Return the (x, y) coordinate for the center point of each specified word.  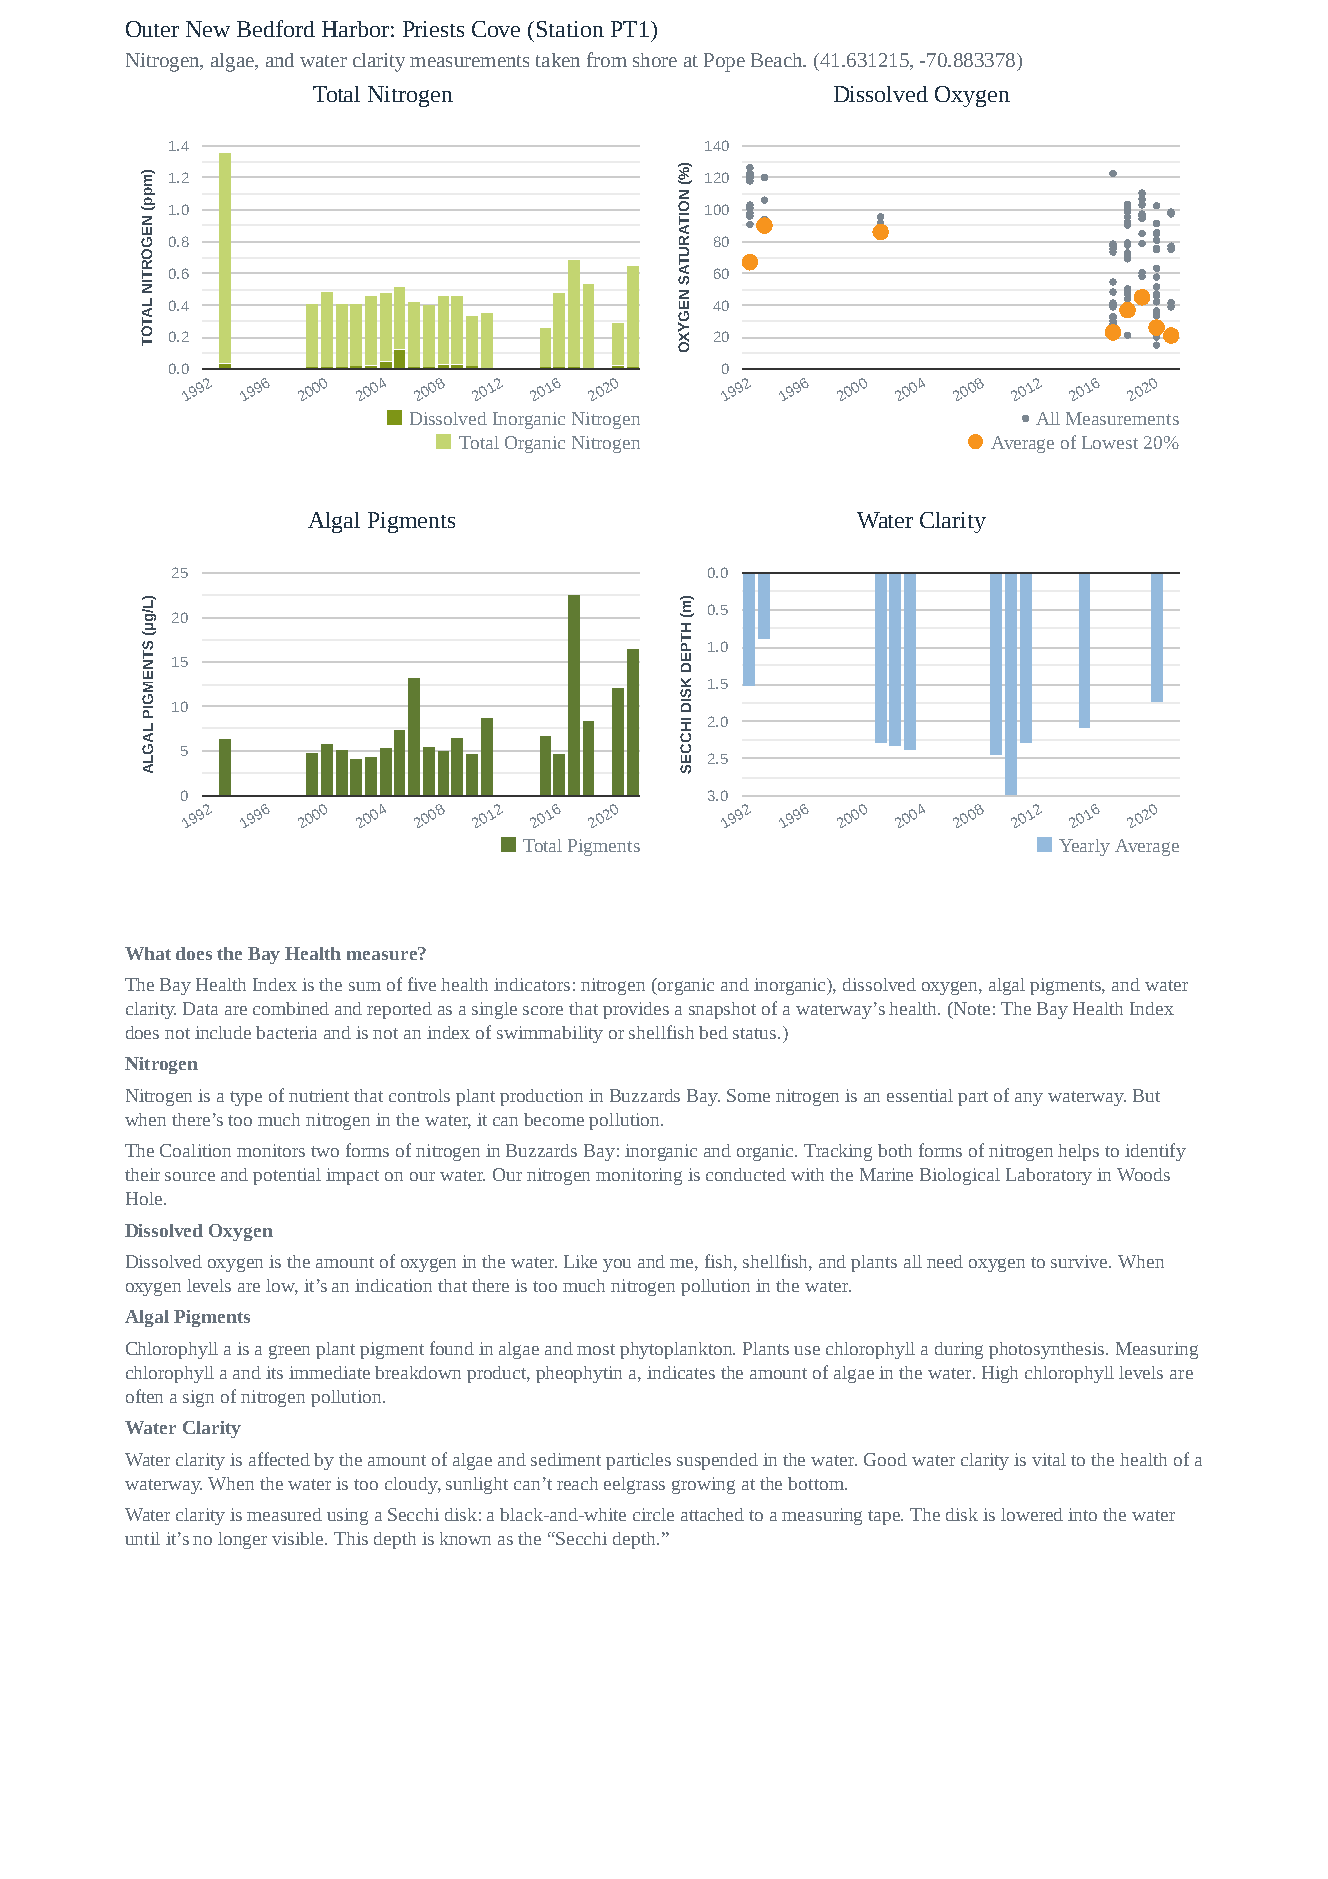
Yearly (1084, 847)
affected (279, 1459)
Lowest (1110, 442)
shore (655, 60)
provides (636, 1010)
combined (291, 1008)
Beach (778, 60)
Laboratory (1049, 1176)
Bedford (276, 28)
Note (971, 1008)
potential (287, 1176)
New (208, 29)
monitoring (639, 1176)
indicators (532, 984)
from (607, 59)
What (148, 953)
